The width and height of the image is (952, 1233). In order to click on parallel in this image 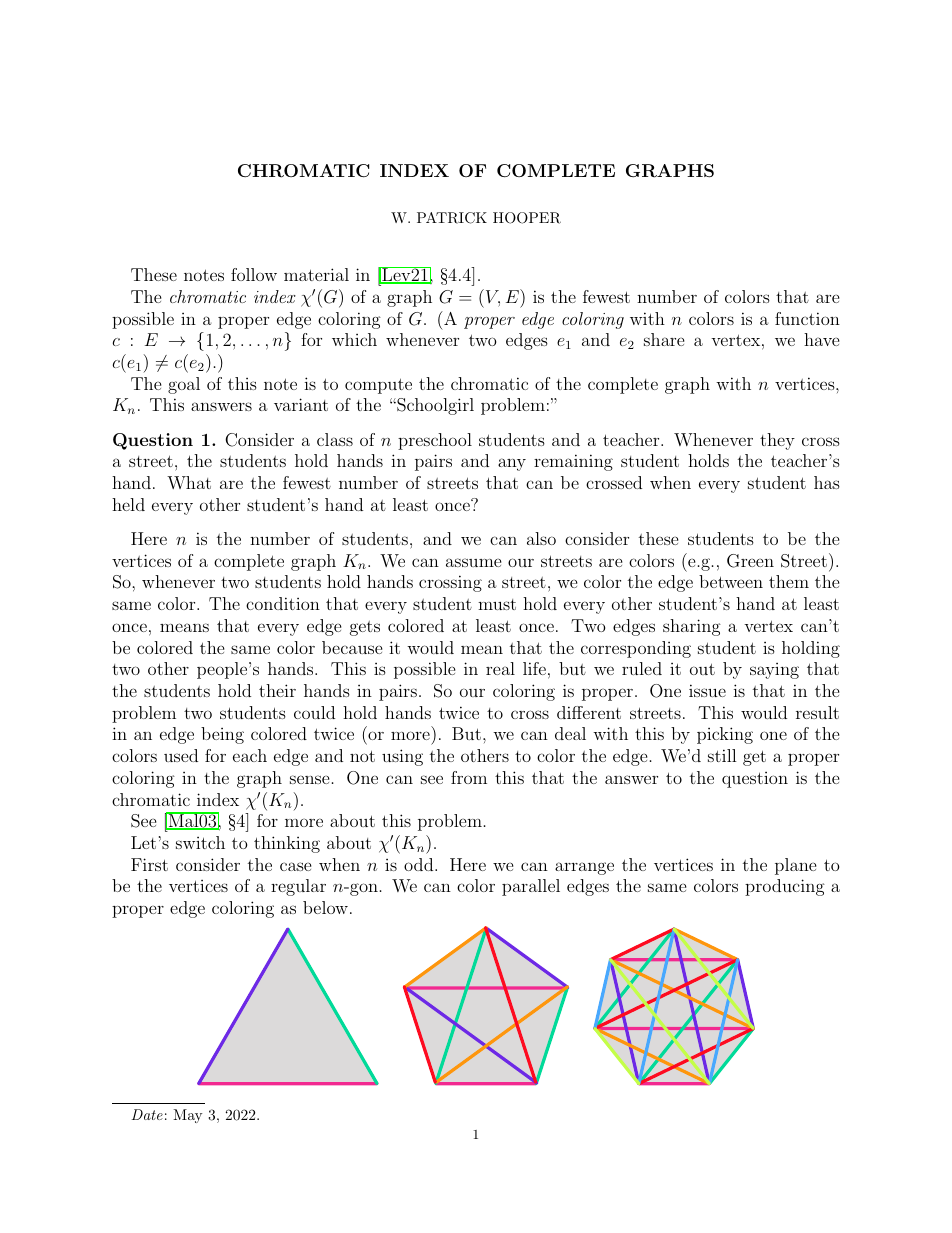, I will do `click(531, 887)`.
